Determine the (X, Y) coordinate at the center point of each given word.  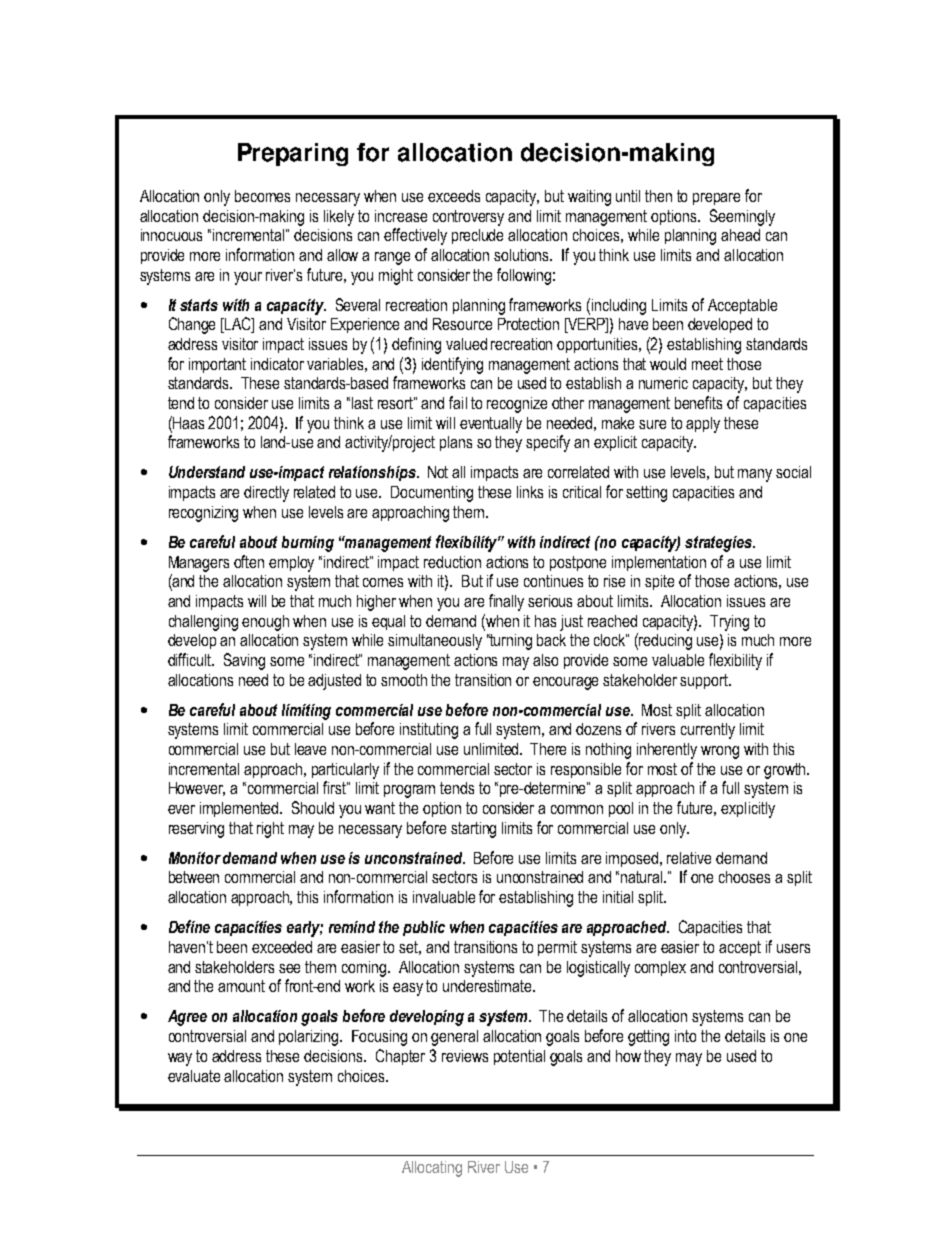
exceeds (454, 196)
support (705, 681)
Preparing (293, 154)
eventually (491, 425)
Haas (187, 422)
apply (703, 425)
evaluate (194, 1076)
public (424, 928)
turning (510, 642)
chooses (744, 877)
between (194, 877)
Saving (244, 661)
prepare (716, 199)
